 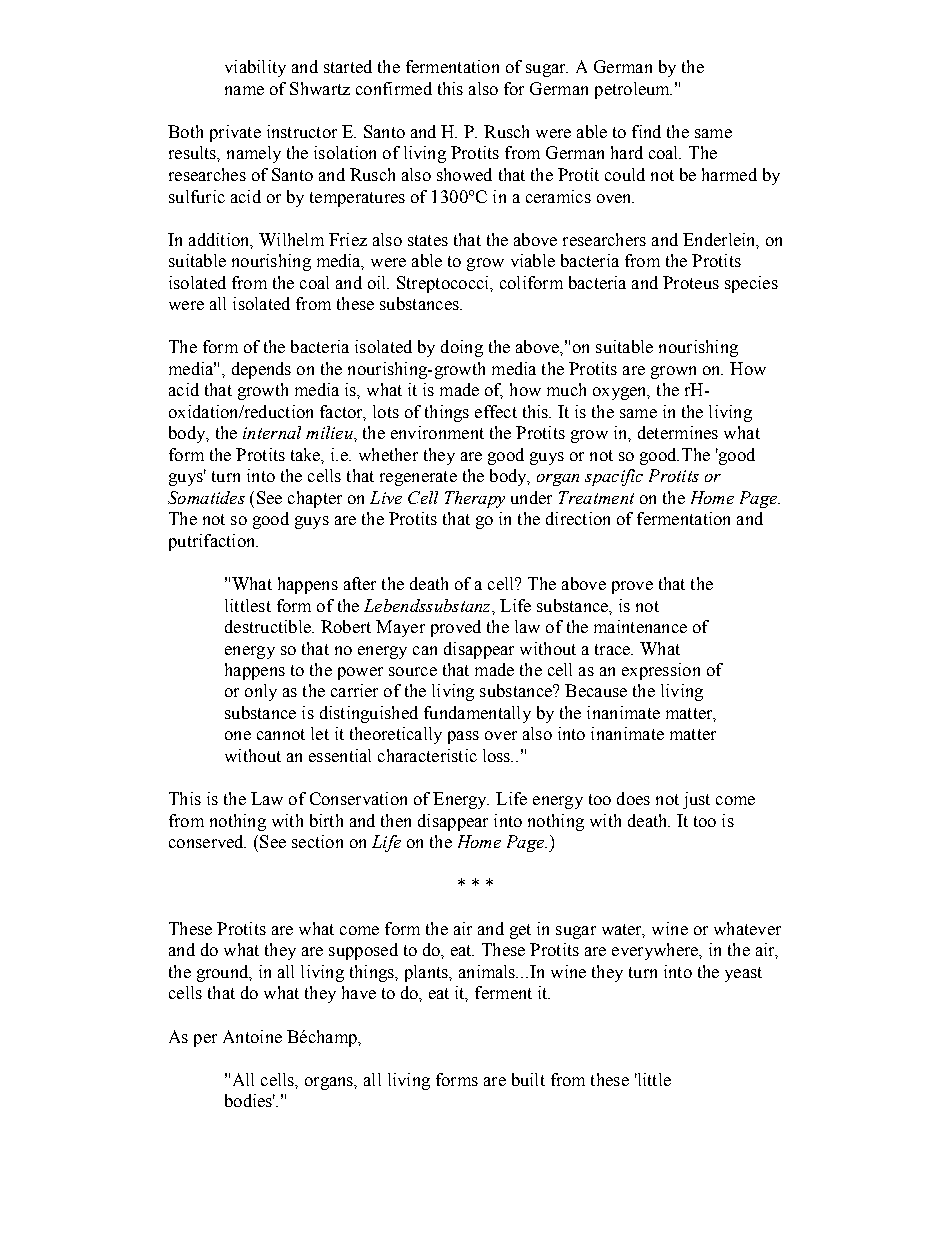 I want to click on yeast, so click(x=743, y=974).
